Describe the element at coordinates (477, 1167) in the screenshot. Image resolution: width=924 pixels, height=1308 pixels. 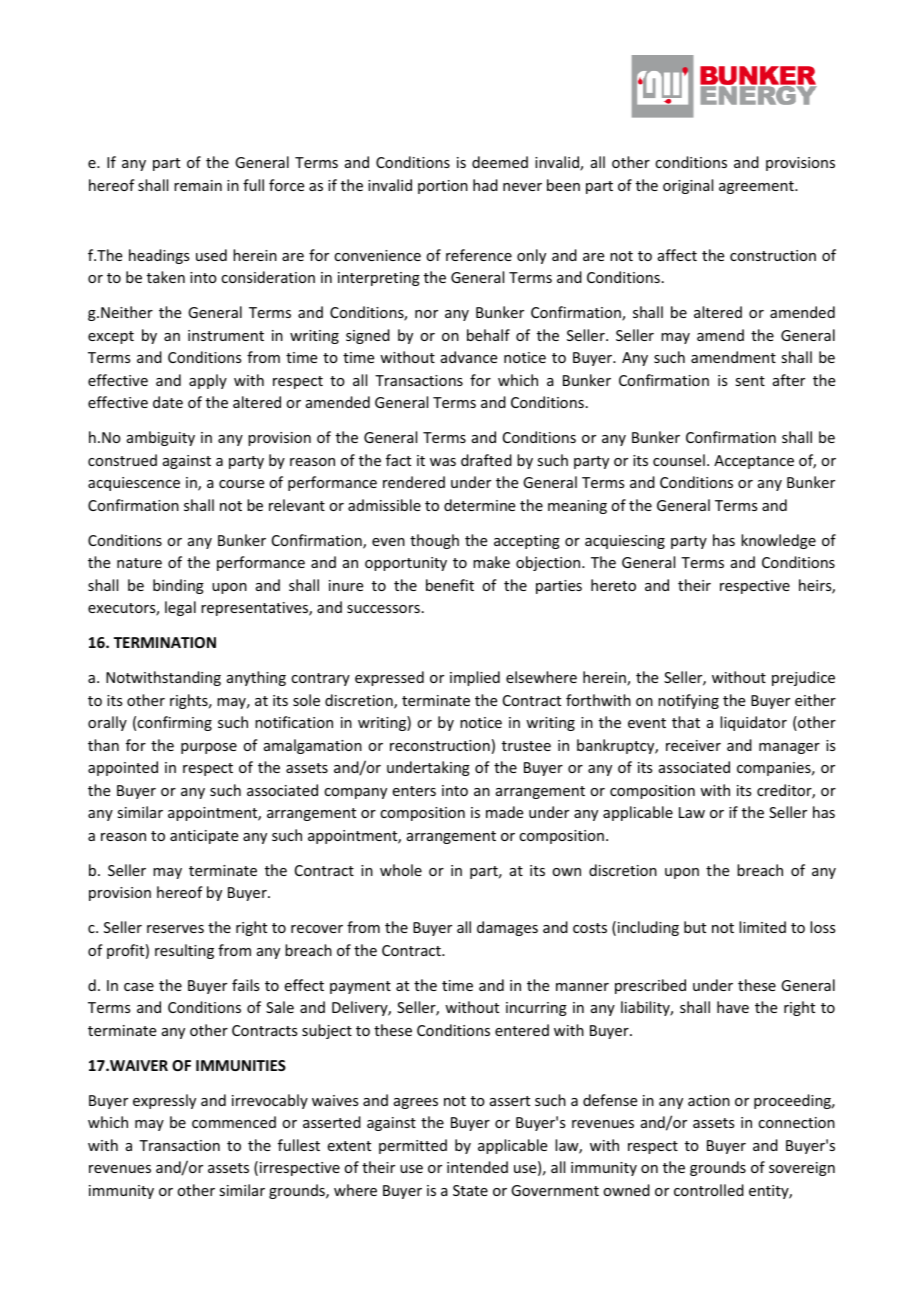
I see `intended` at that location.
